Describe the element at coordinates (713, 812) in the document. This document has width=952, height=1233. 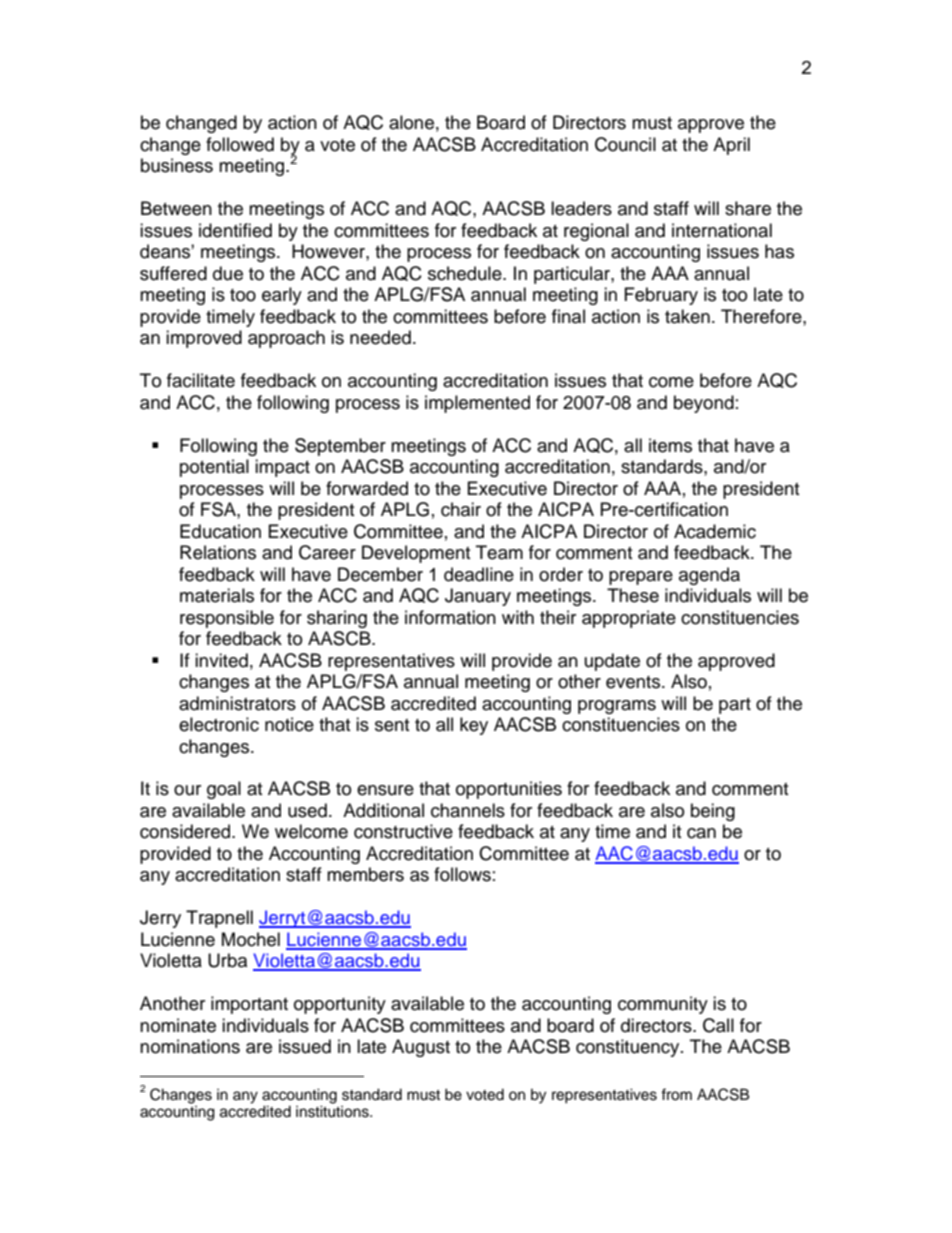
I see `being` at that location.
